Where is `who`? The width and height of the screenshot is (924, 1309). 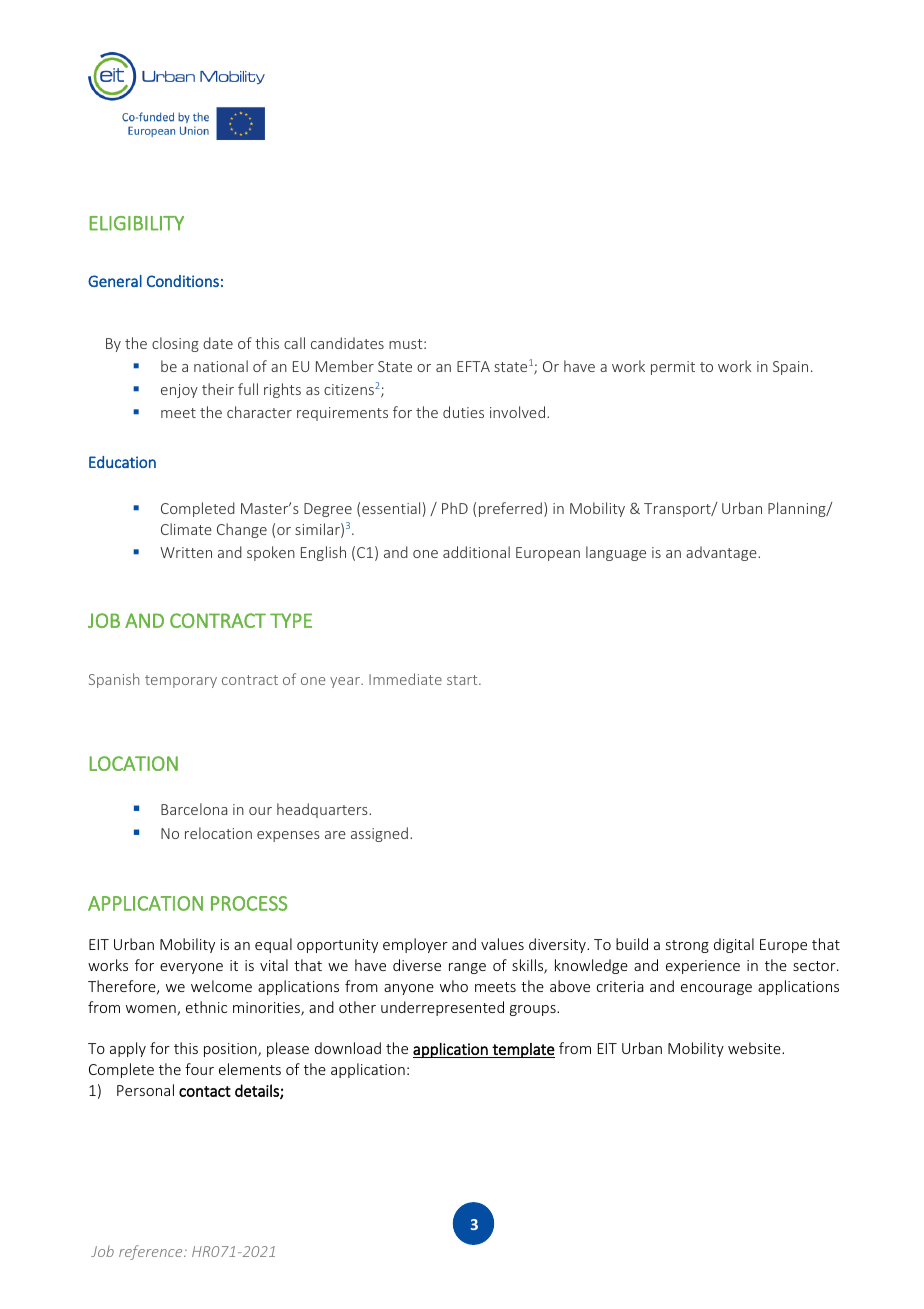 who is located at coordinates (454, 986).
